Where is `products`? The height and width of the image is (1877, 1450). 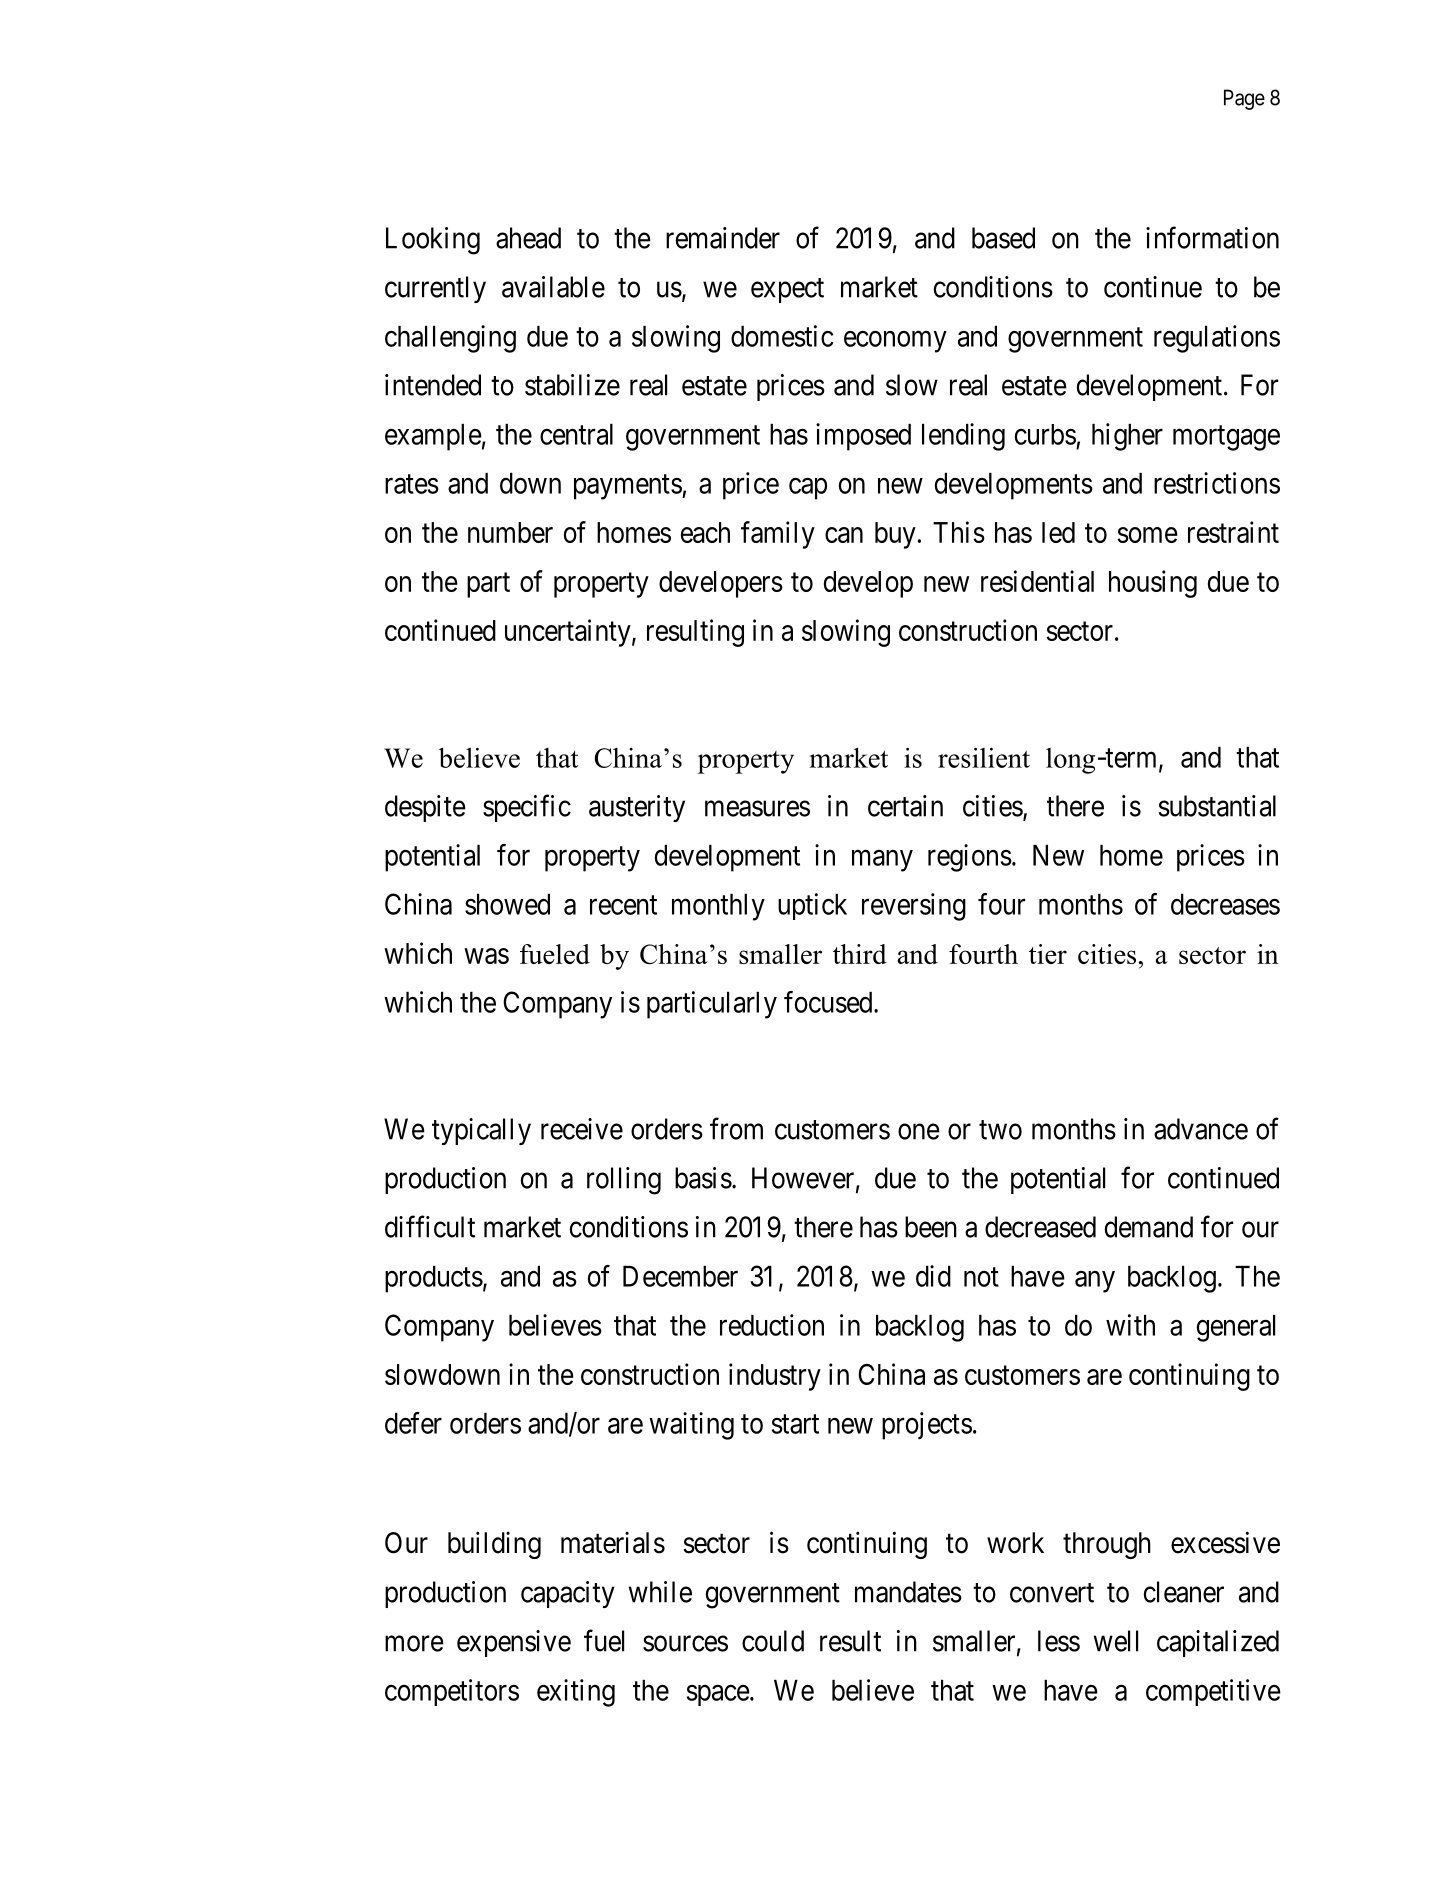
products is located at coordinates (434, 1279).
